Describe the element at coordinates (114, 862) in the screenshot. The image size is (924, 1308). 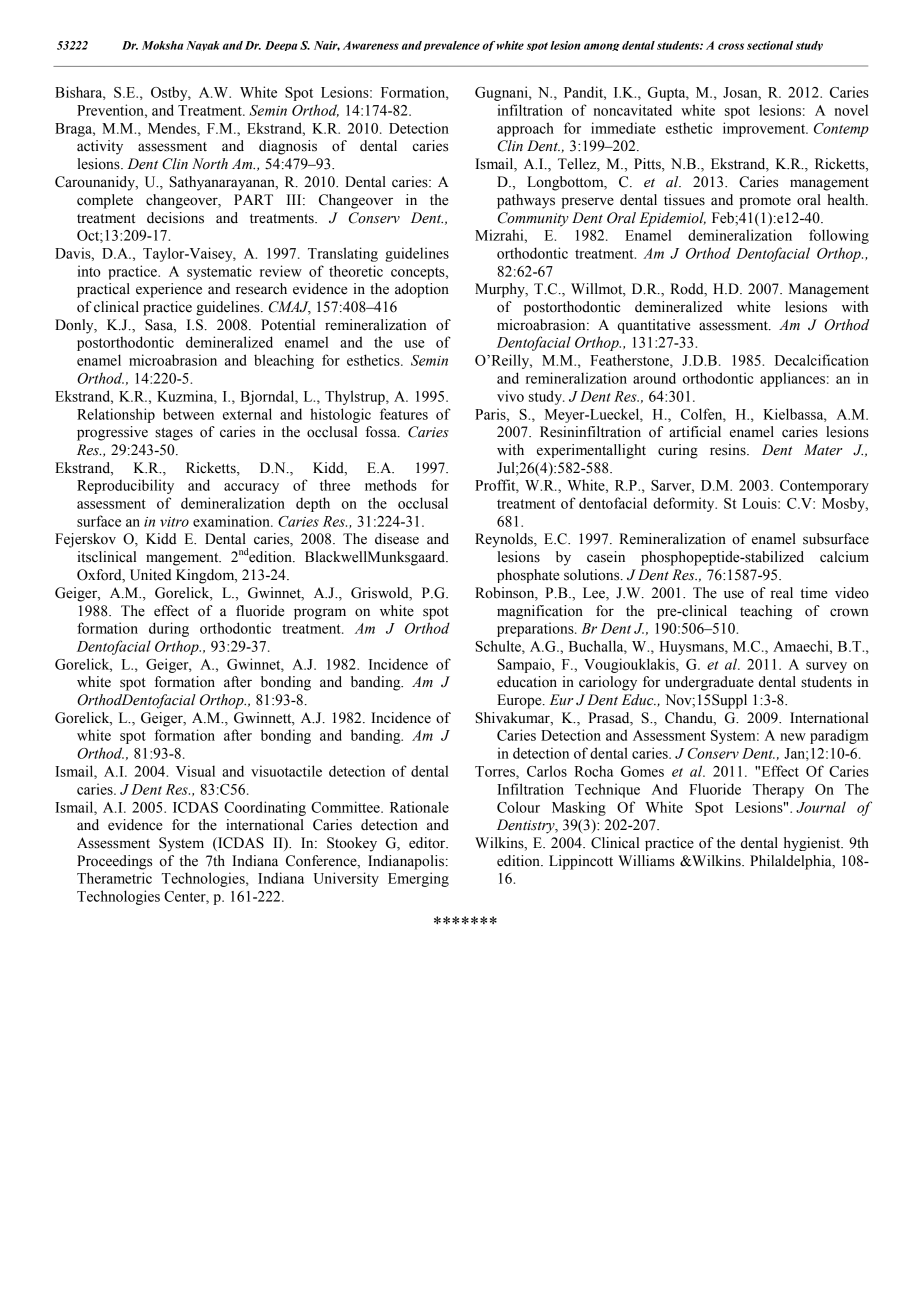
I see `Proceedings` at that location.
